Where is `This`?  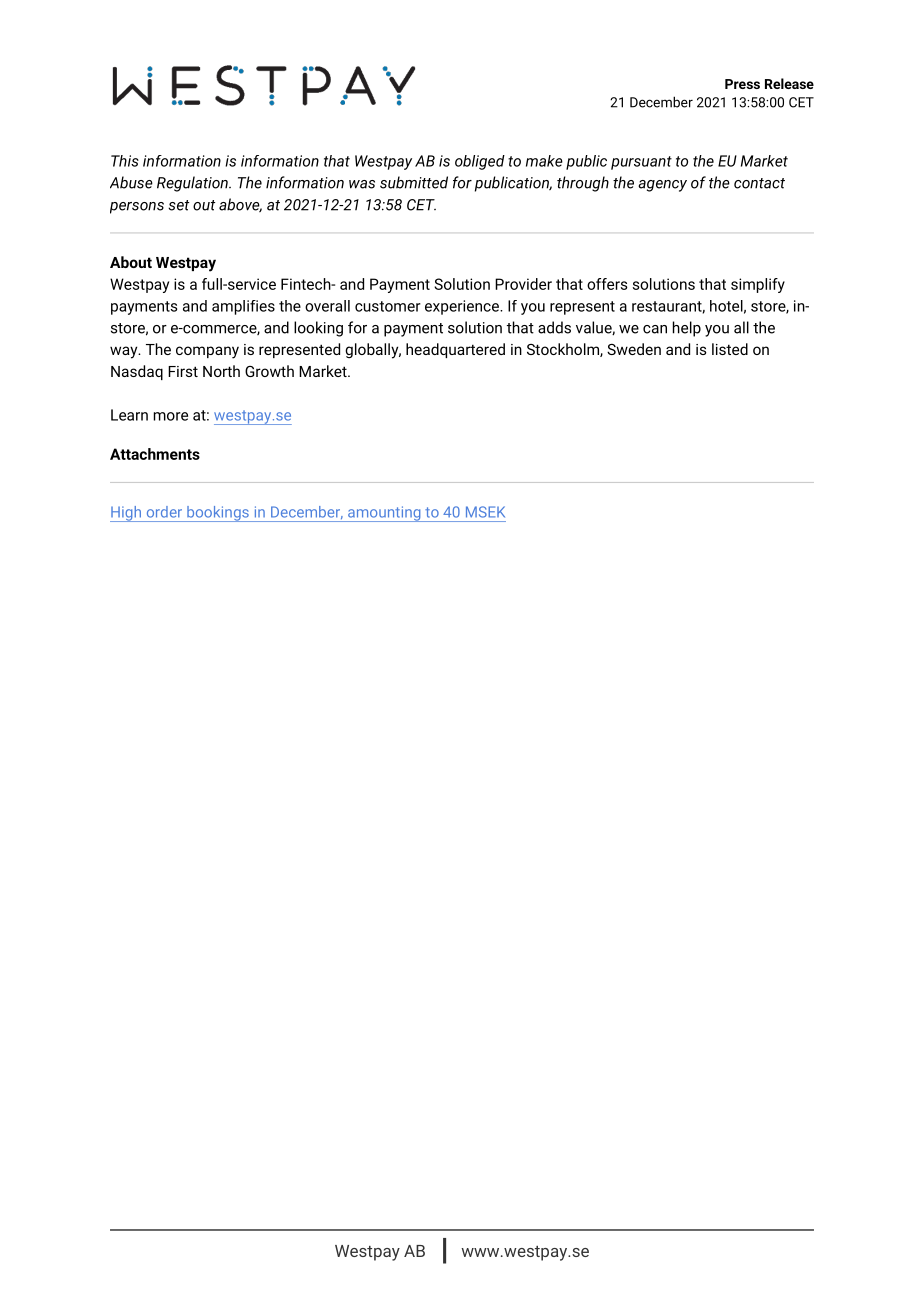 This is located at coordinates (125, 161).
